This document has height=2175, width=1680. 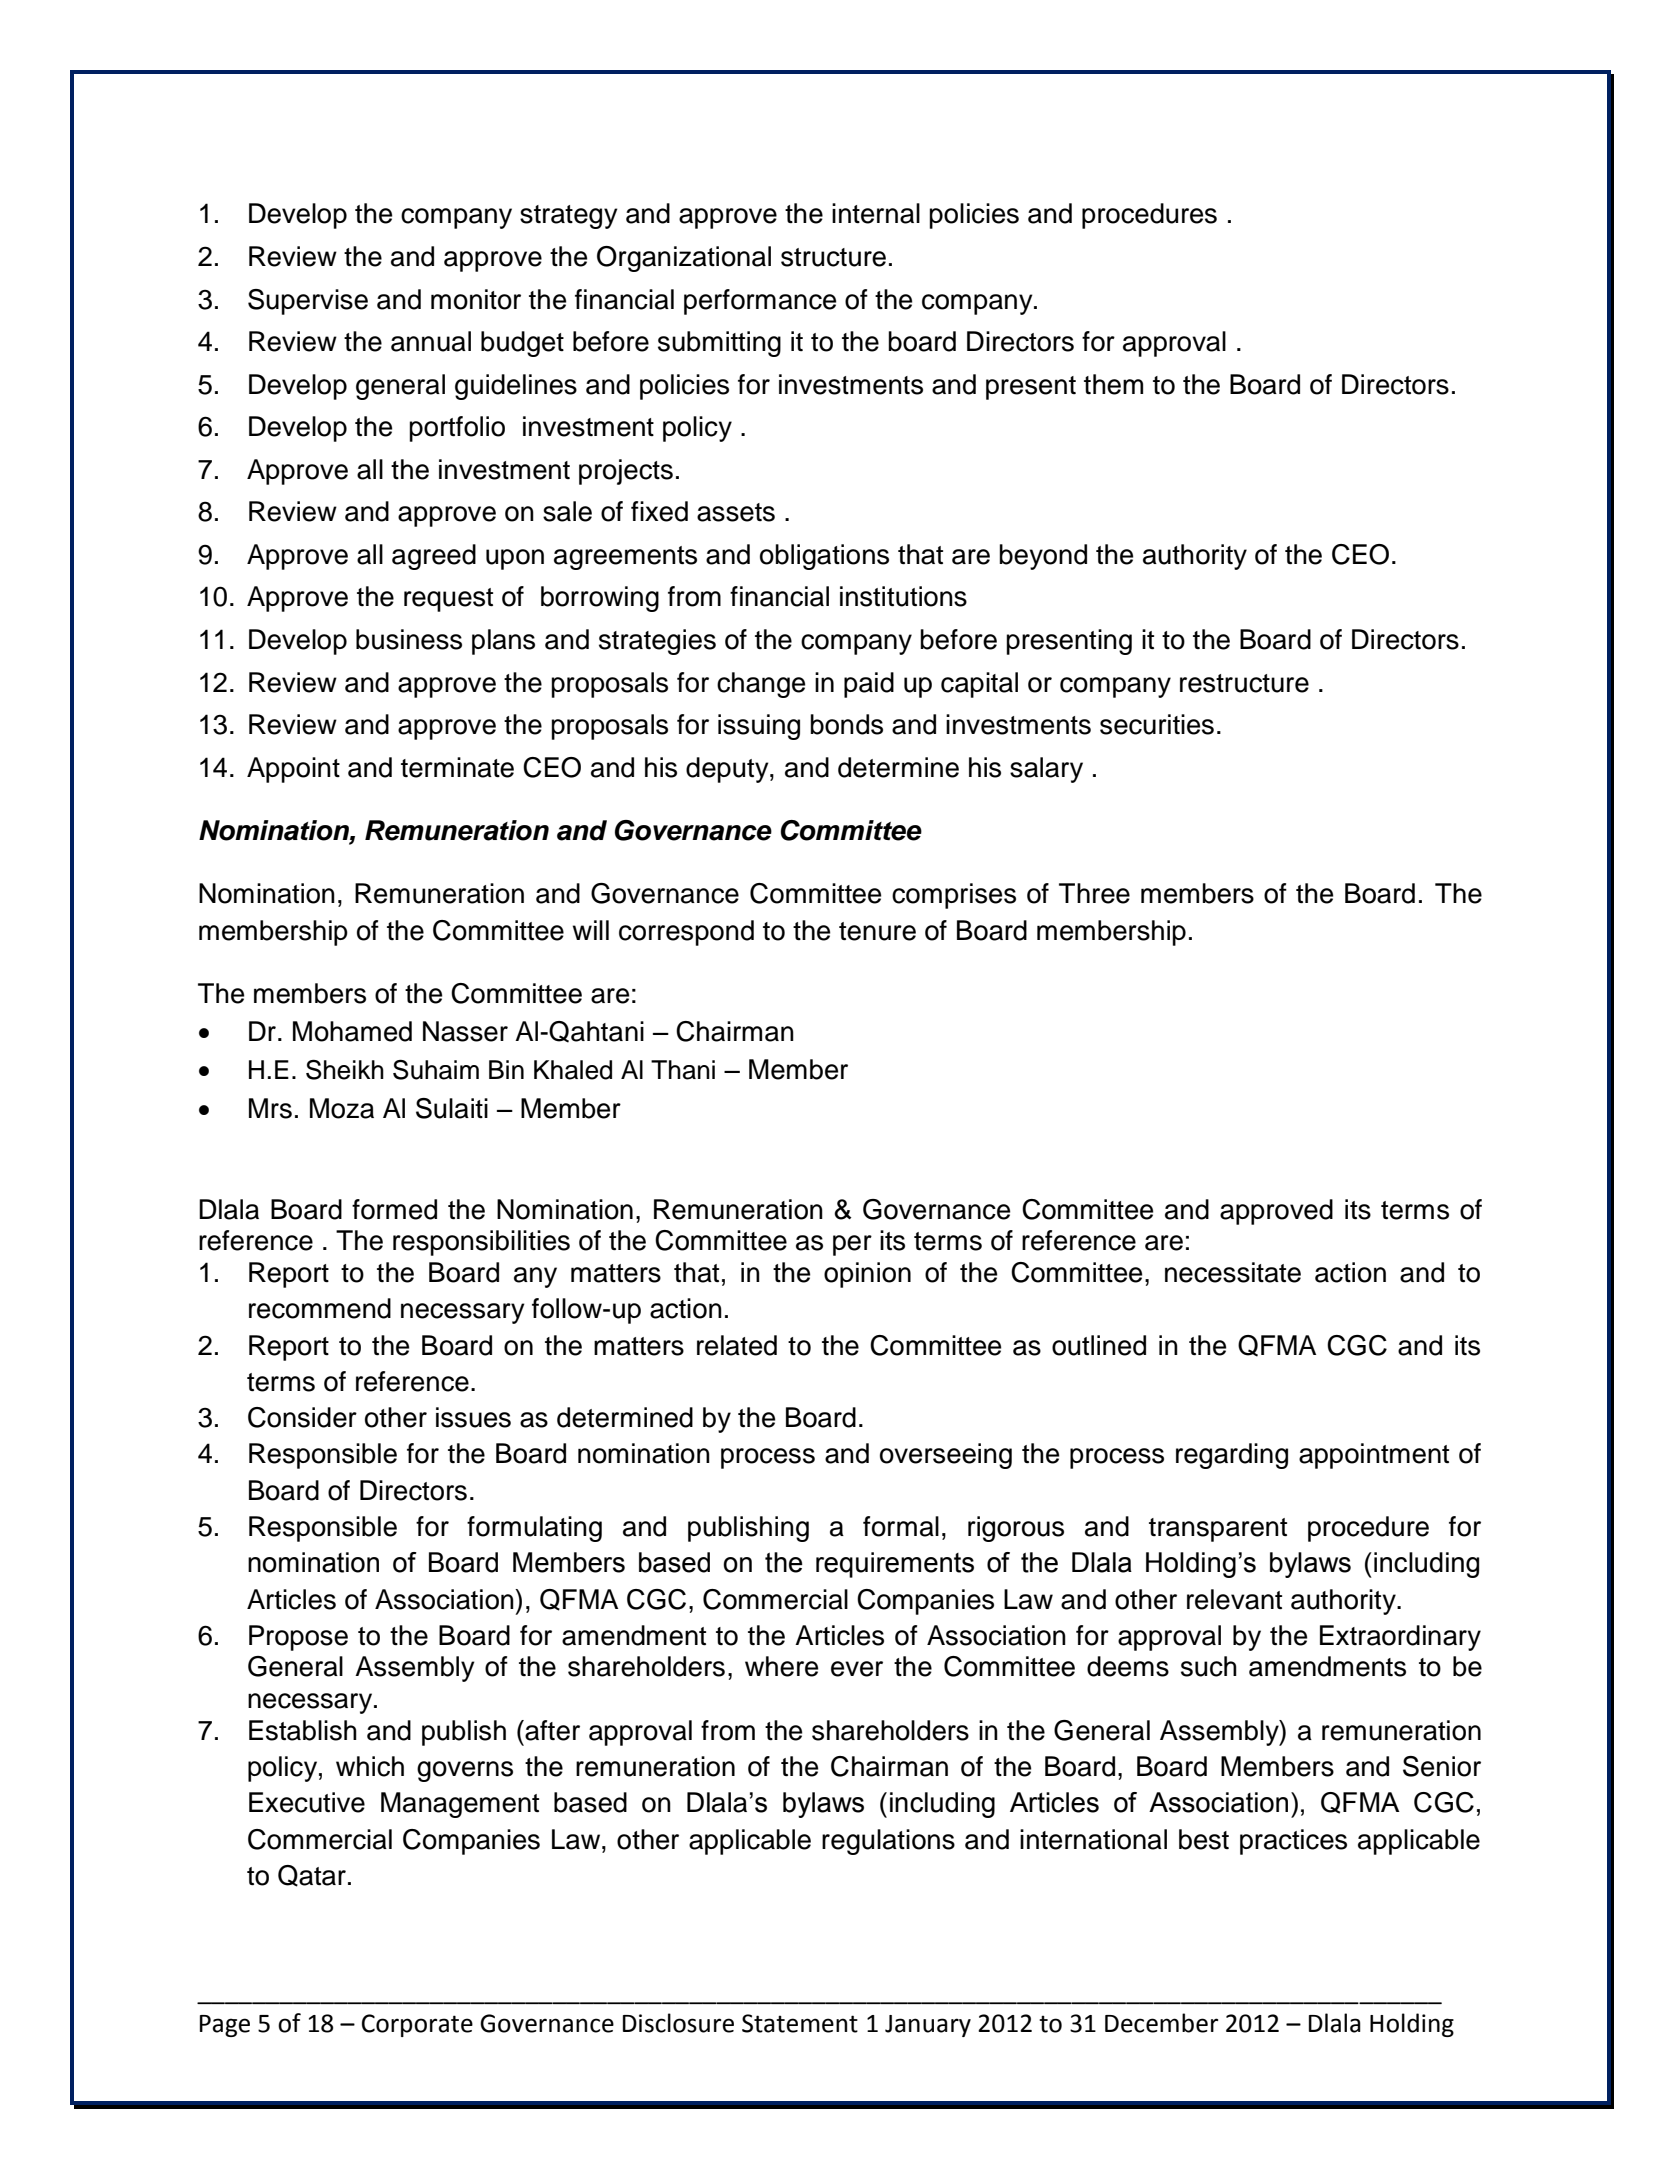 I want to click on internal, so click(x=876, y=213).
